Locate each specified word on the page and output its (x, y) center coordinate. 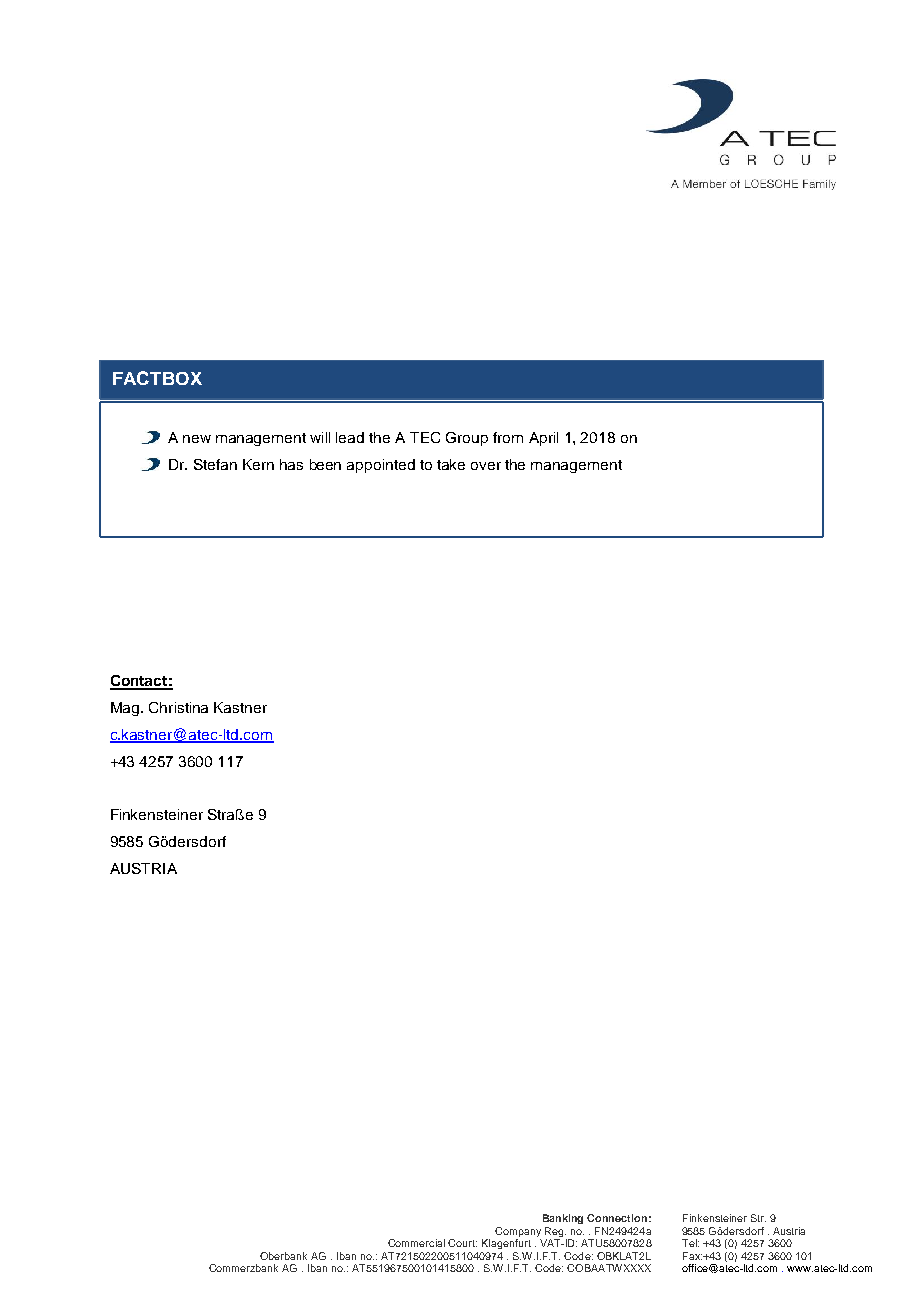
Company (518, 1232)
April (543, 439)
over (486, 466)
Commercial (416, 1243)
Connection (617, 1218)
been (325, 464)
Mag (126, 709)
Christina (178, 707)
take (451, 464)
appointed (381, 466)
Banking (563, 1219)
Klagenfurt (506, 1244)
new (197, 439)
